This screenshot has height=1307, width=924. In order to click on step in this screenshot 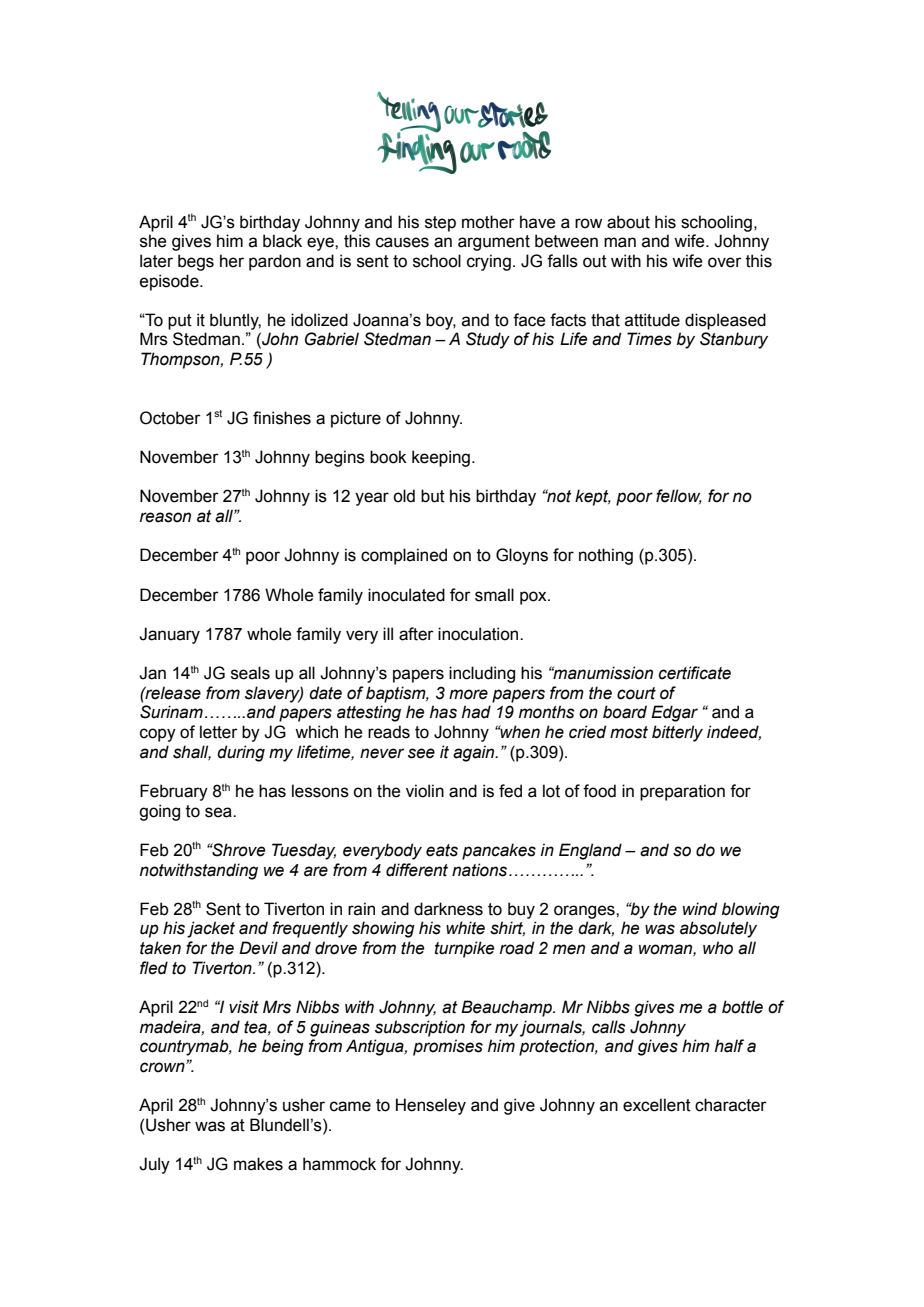, I will do `click(440, 224)`.
